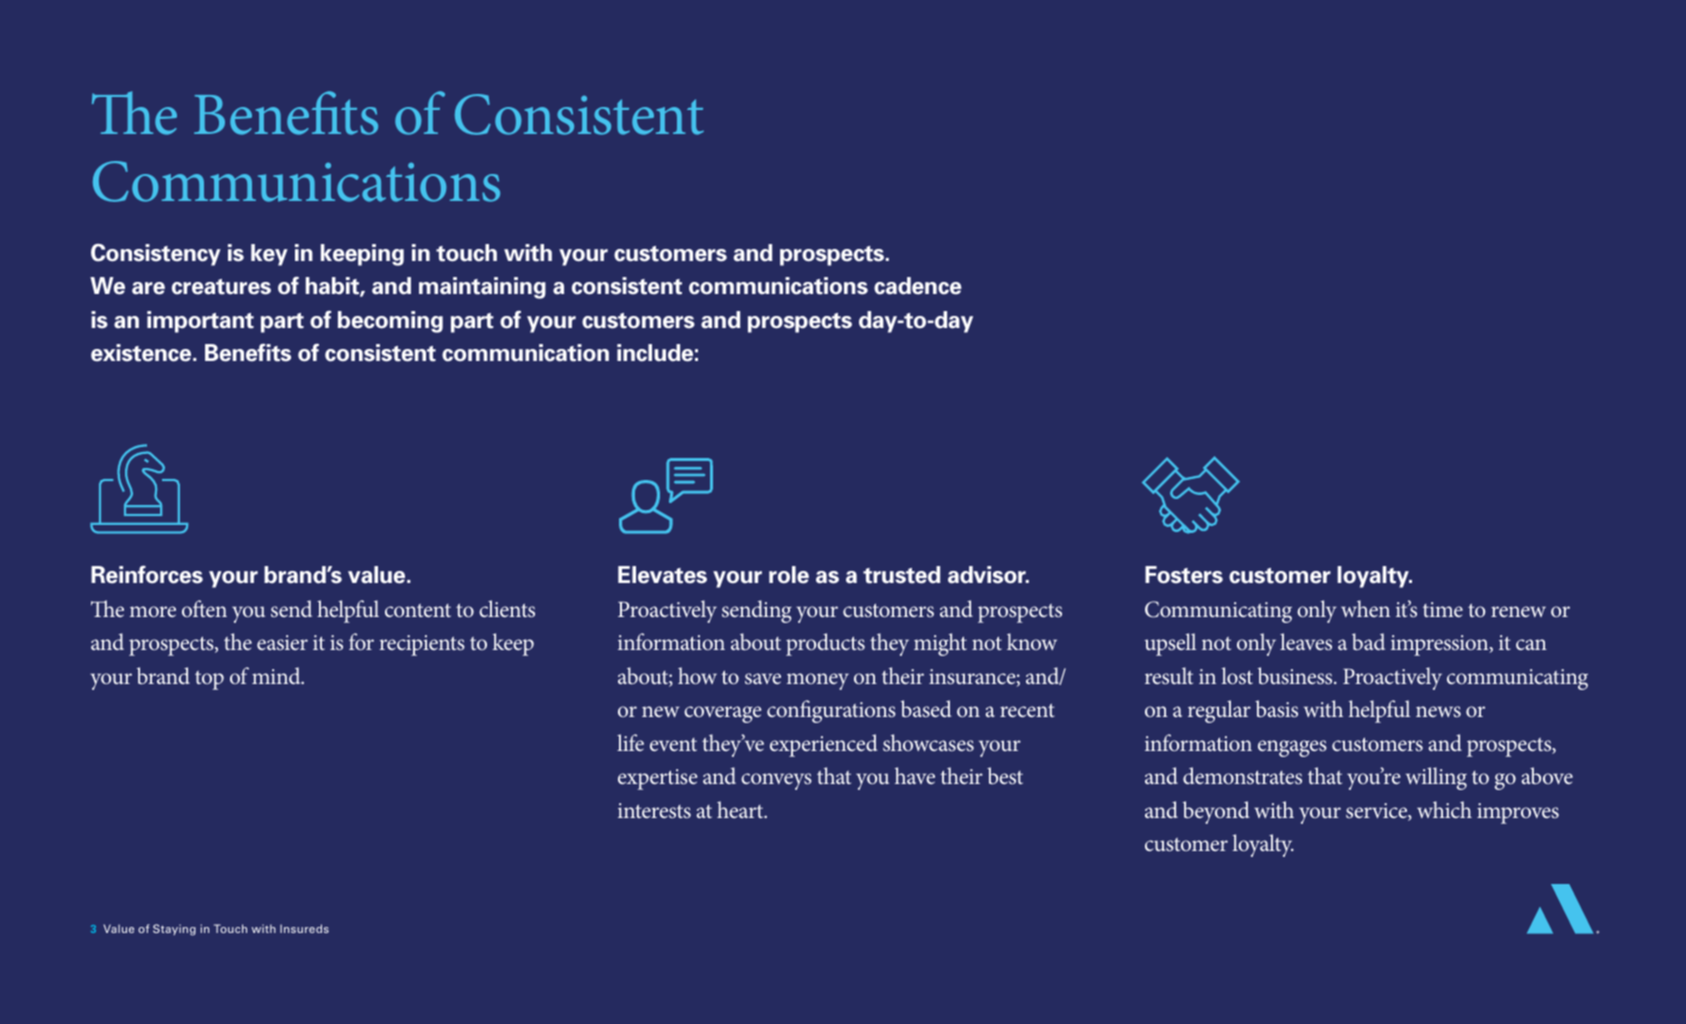 This page has height=1024, width=1686. What do you see at coordinates (482, 288) in the page?
I see `maintaining` at bounding box center [482, 288].
